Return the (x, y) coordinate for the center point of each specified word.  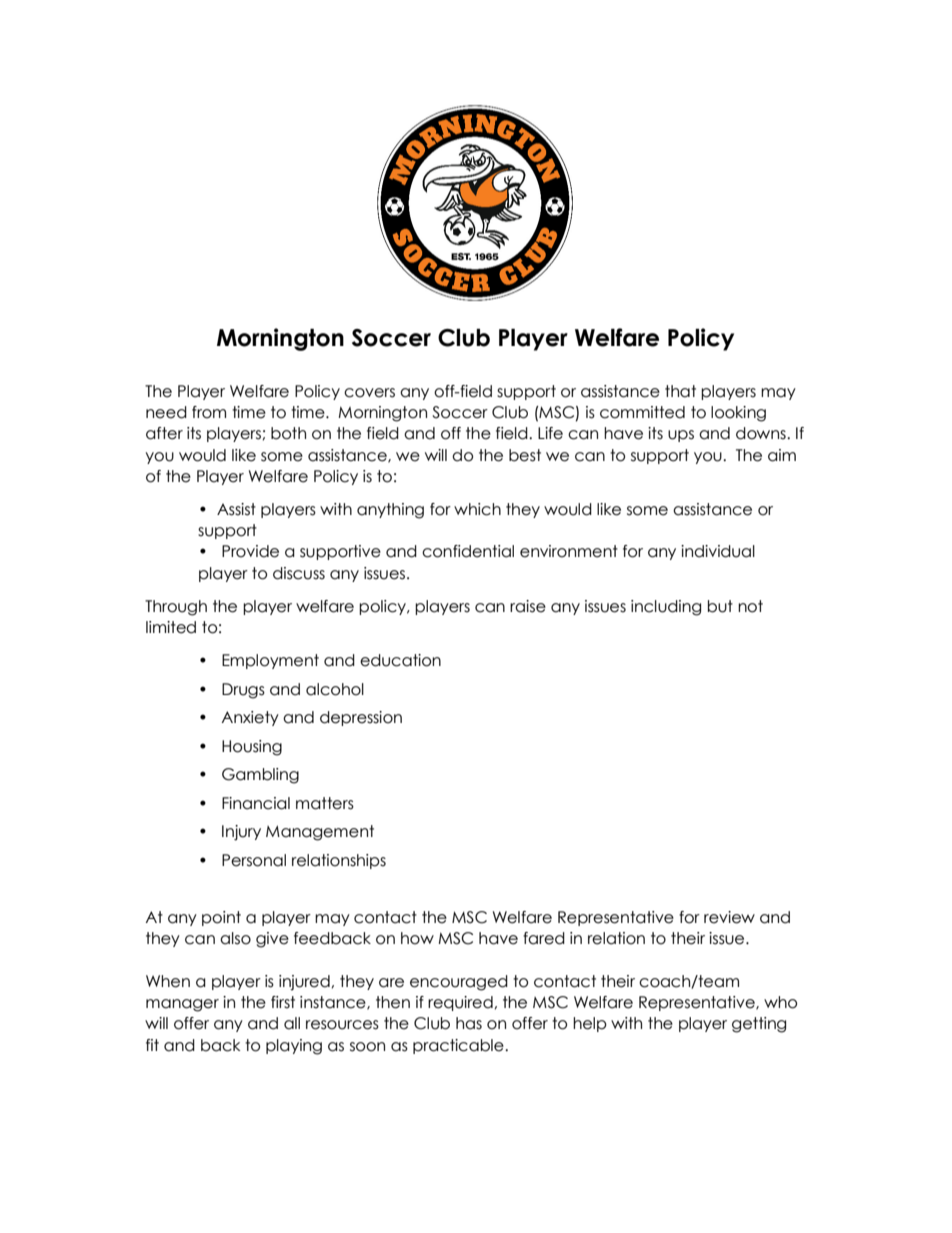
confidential (468, 551)
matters (325, 803)
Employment (270, 661)
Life (550, 433)
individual (718, 551)
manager (182, 1005)
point (221, 918)
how (417, 938)
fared (544, 938)
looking (738, 414)
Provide (250, 551)
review (729, 917)
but (720, 606)
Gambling (260, 776)
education (400, 660)
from (209, 412)
